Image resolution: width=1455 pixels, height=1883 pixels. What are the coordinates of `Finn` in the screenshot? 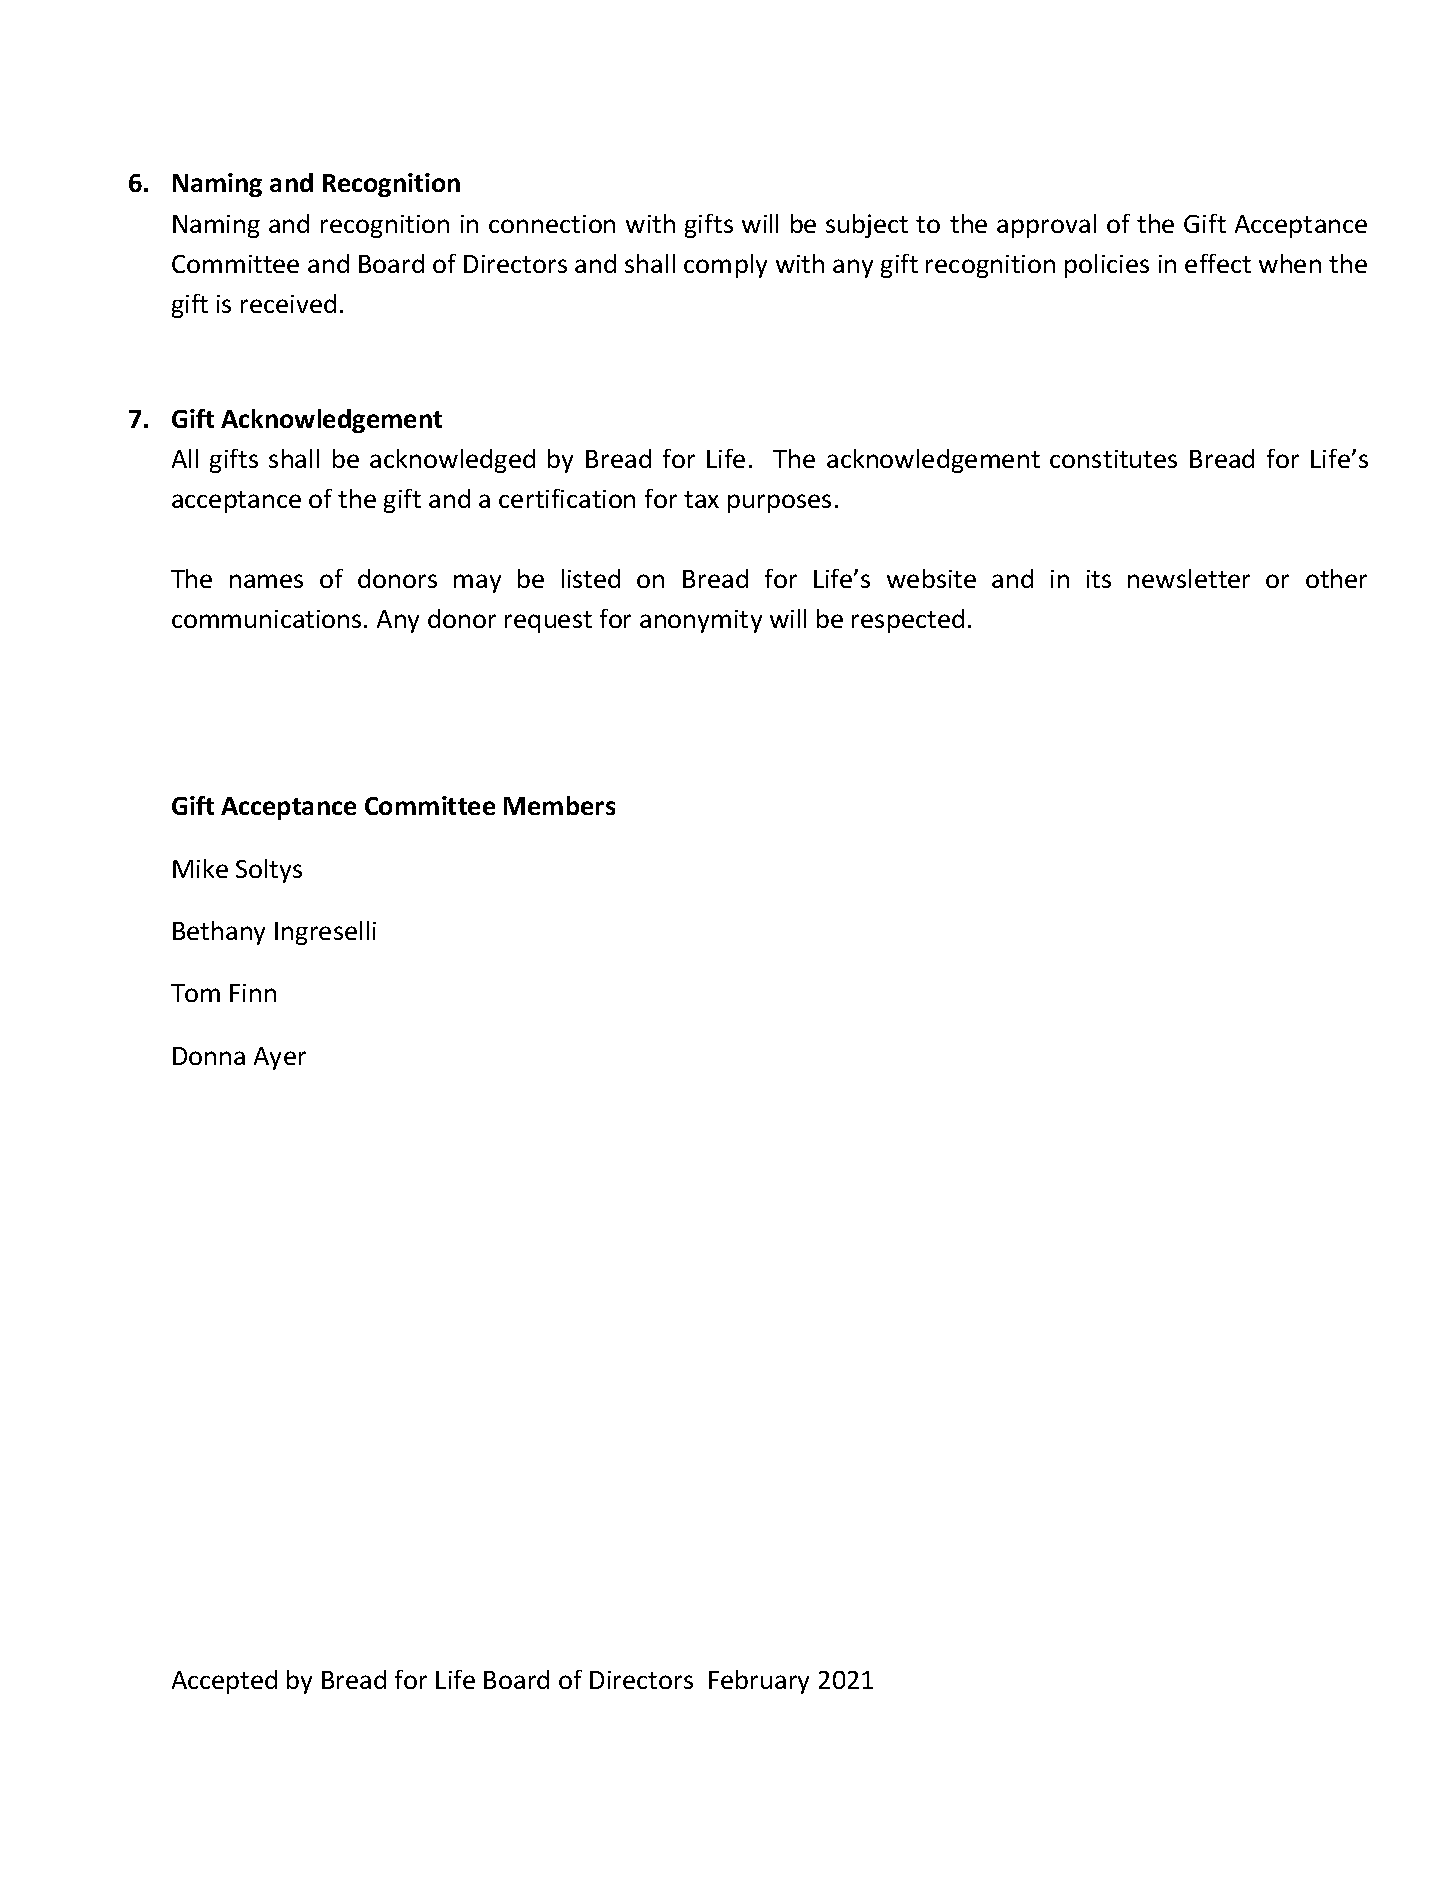 It's located at (253, 993).
